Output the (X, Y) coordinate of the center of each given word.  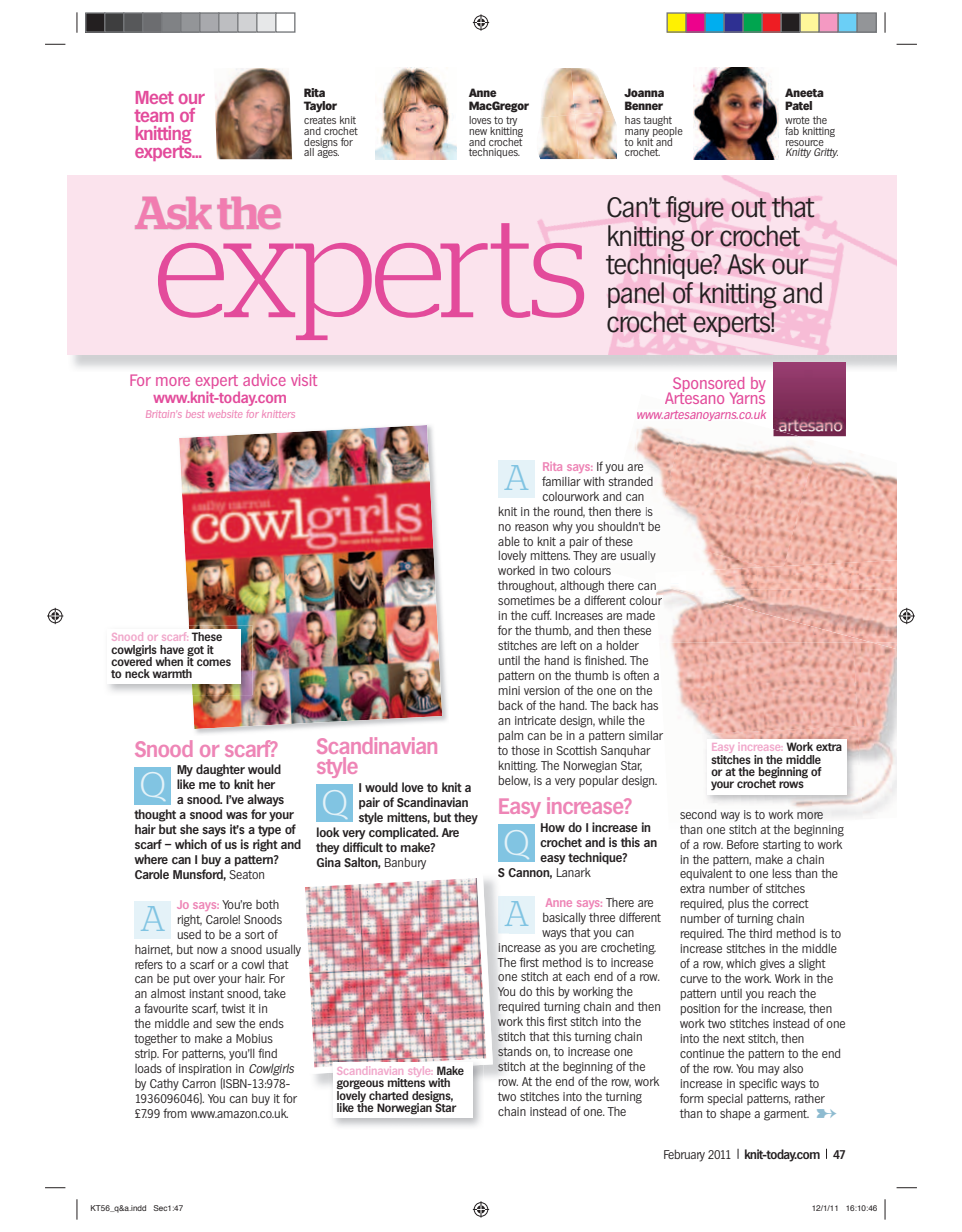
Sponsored (708, 386)
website (225, 414)
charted (388, 1095)
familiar (561, 481)
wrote (797, 120)
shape (735, 1114)
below (514, 781)
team (154, 115)
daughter (220, 770)
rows (791, 784)
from (175, 1113)
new (478, 132)
